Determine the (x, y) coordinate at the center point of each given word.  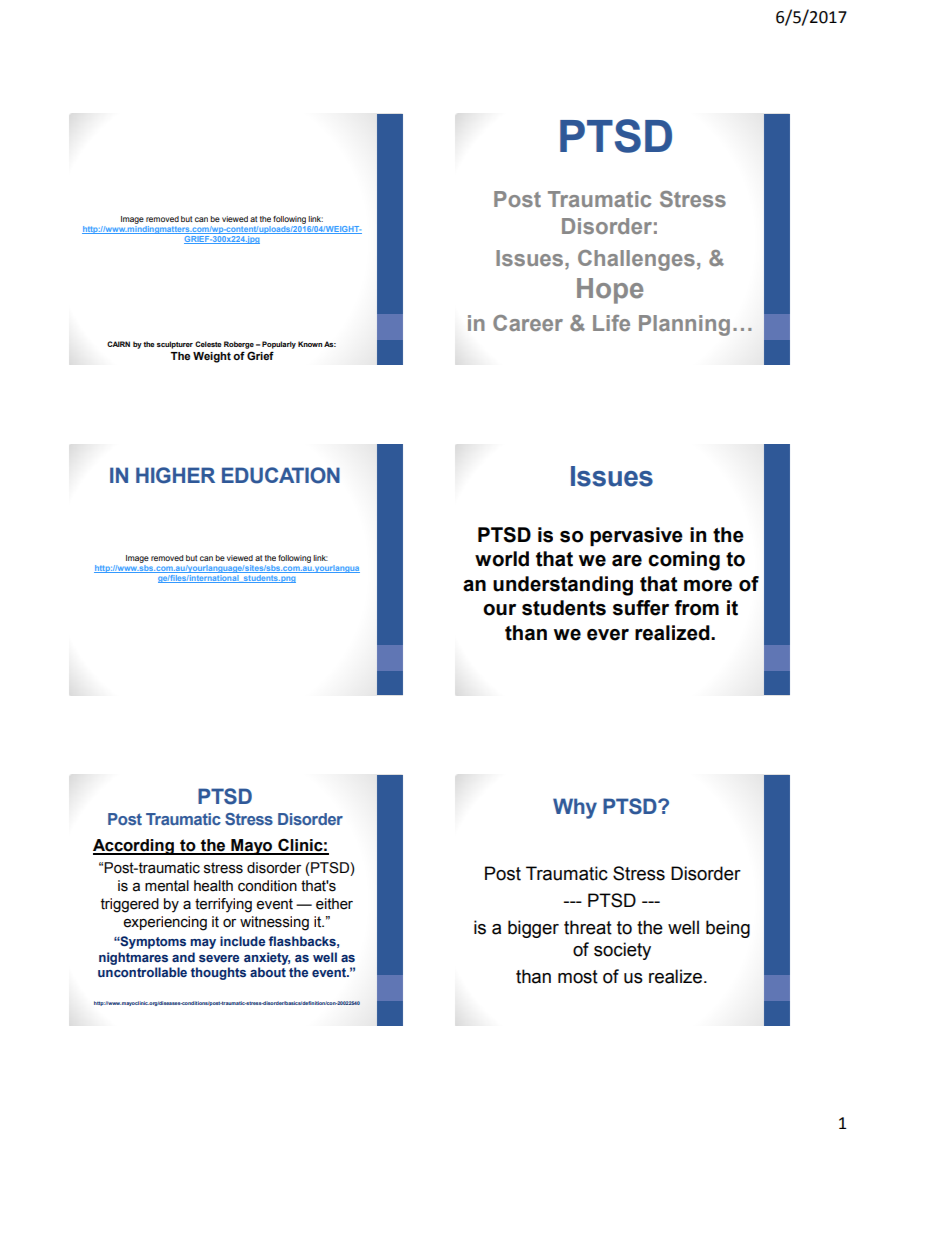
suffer (641, 608)
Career (528, 323)
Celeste (208, 344)
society (622, 951)
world (502, 559)
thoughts (218, 973)
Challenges (636, 260)
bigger (533, 929)
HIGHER (175, 475)
